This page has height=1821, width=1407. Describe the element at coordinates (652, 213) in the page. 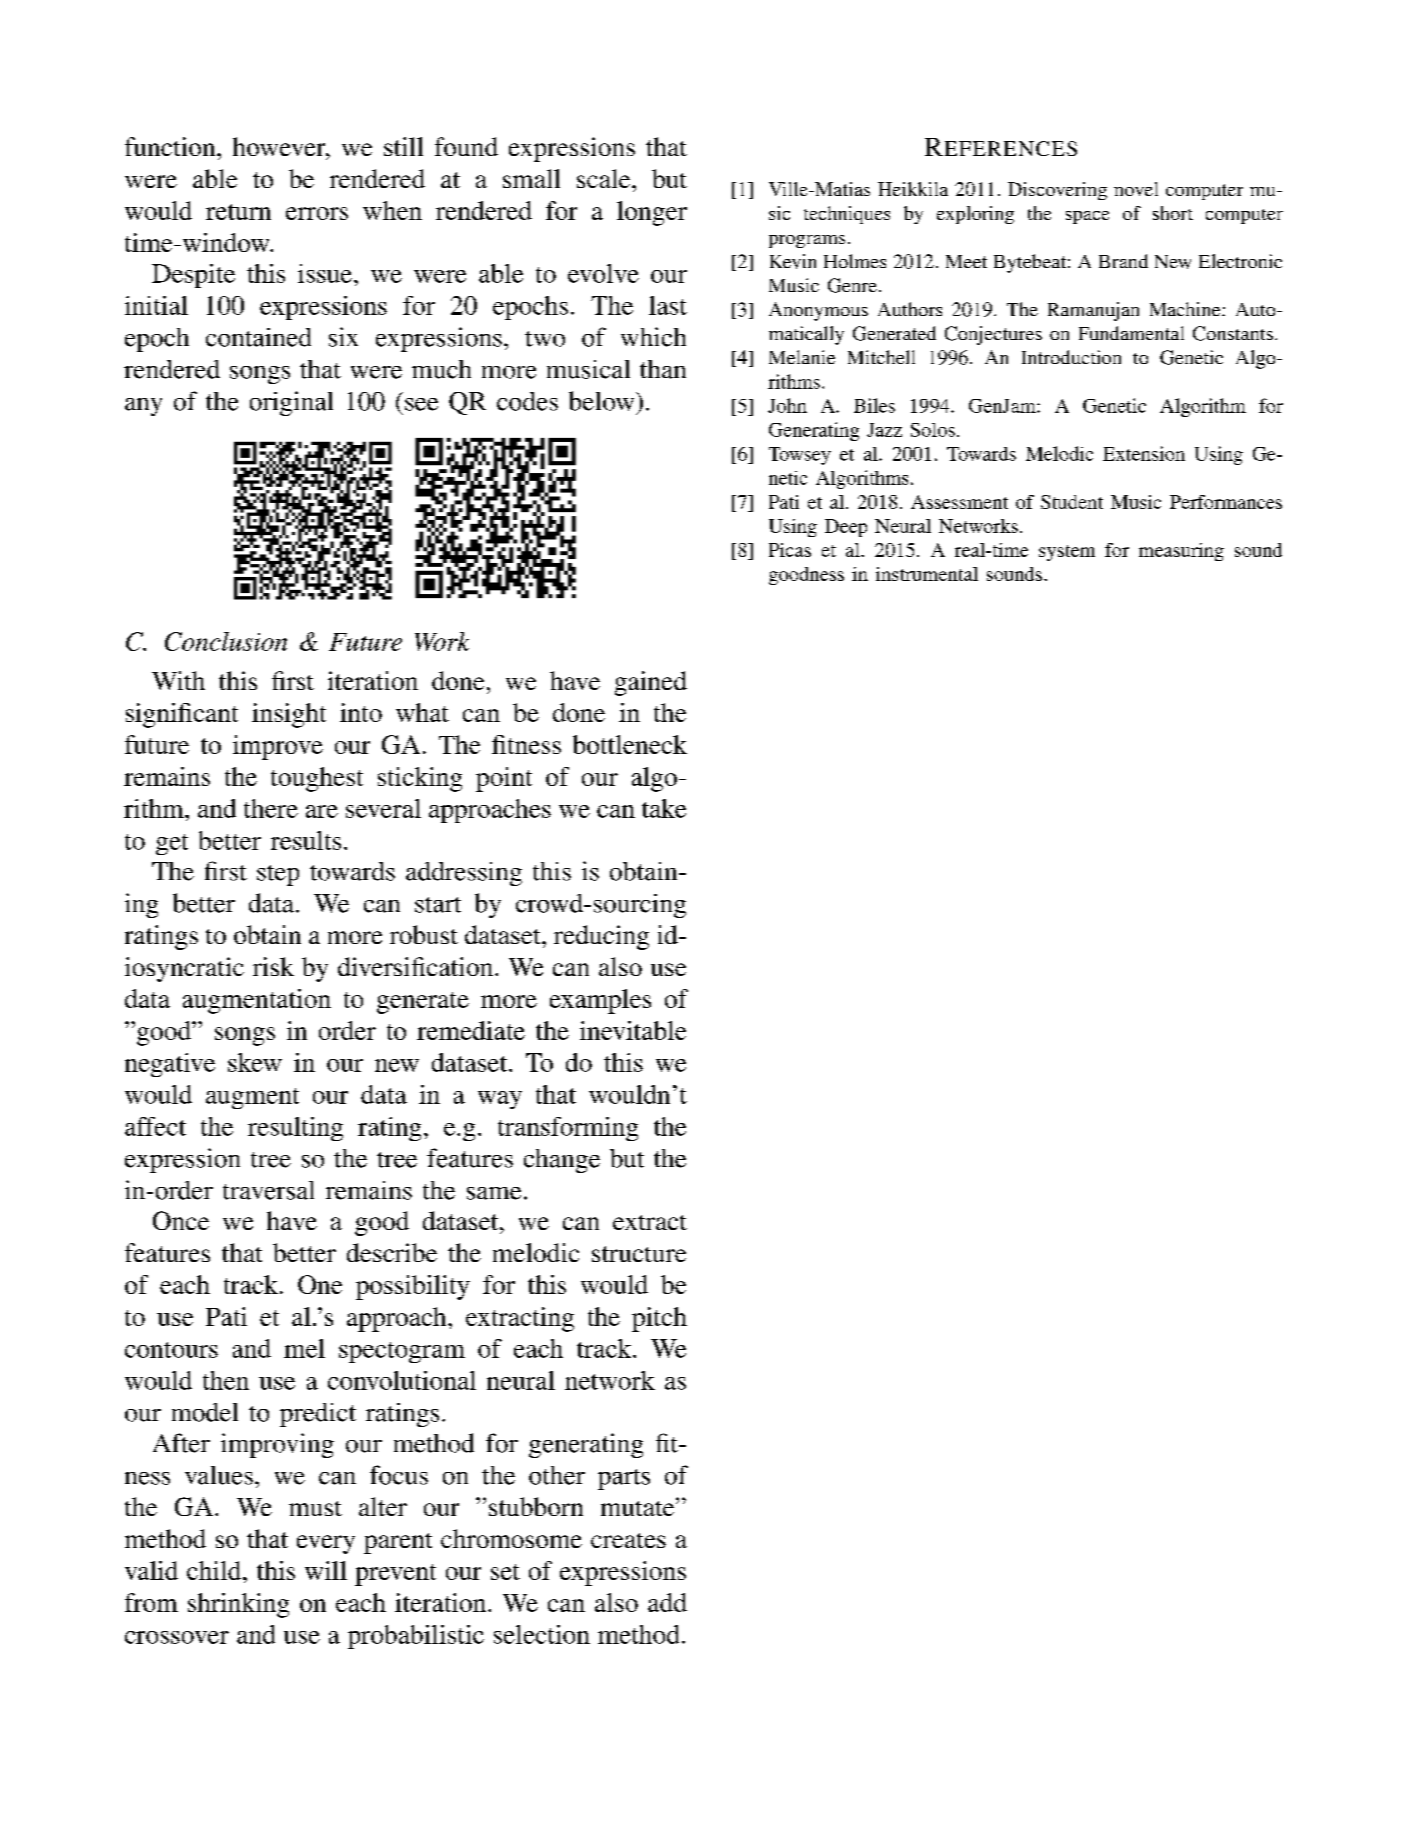

I see `longer` at that location.
